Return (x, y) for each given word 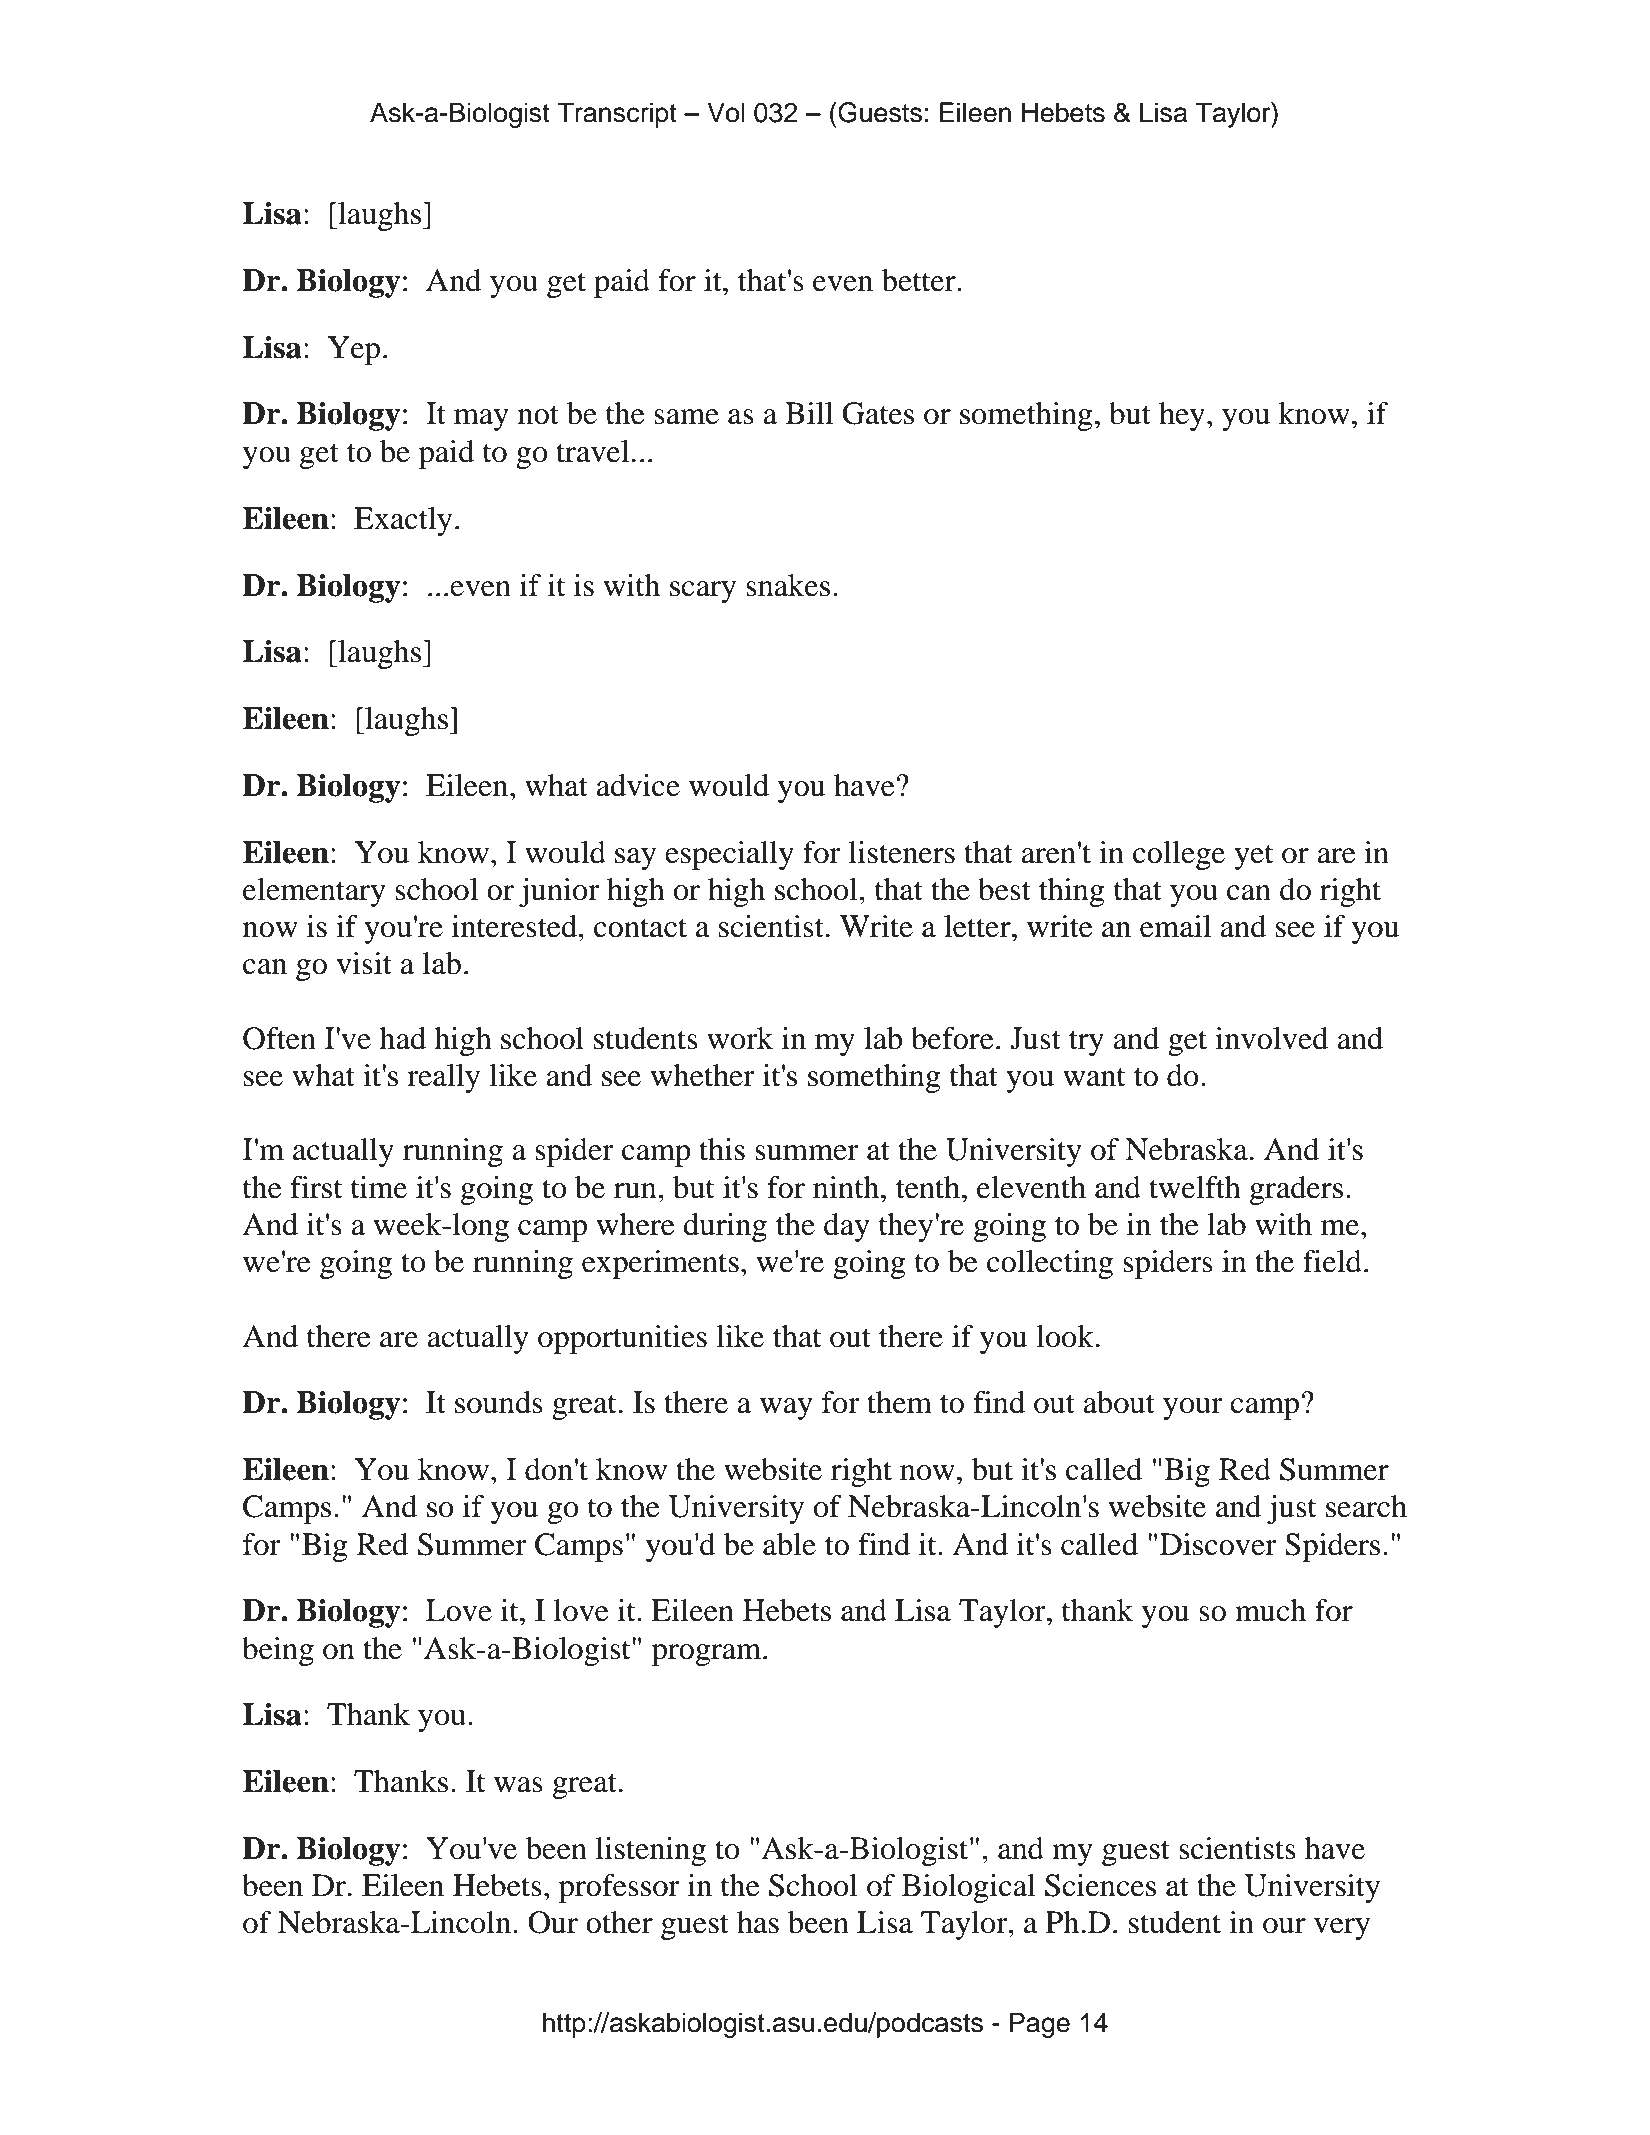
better (920, 280)
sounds (499, 1402)
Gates (878, 413)
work (740, 1038)
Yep (354, 350)
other (619, 1922)
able (789, 1544)
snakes (788, 585)
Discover (1218, 1544)
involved (1271, 1038)
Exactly (403, 521)
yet (1253, 857)
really (443, 1078)
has (758, 1922)
